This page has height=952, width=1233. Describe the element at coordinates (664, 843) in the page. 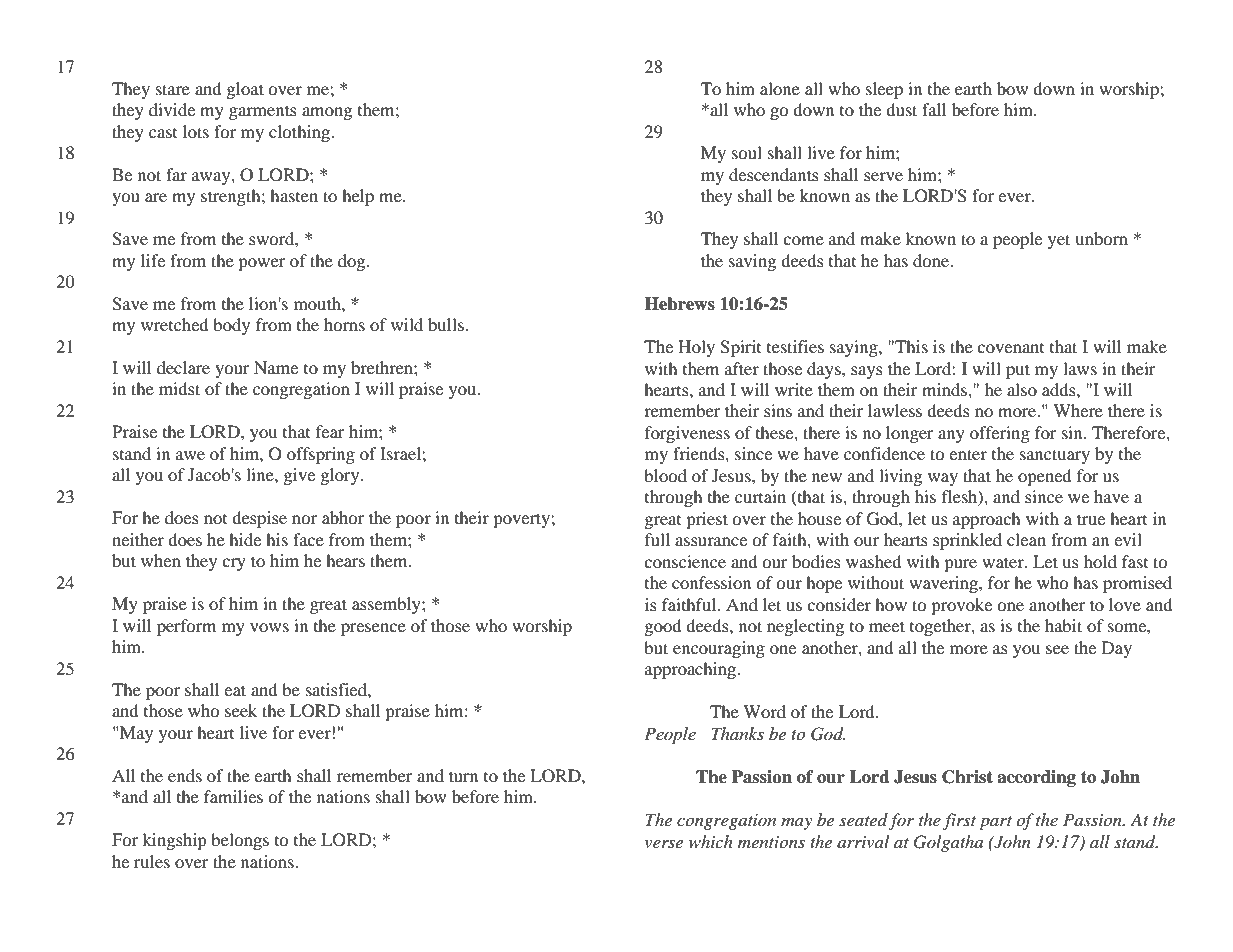

I see `verse` at that location.
